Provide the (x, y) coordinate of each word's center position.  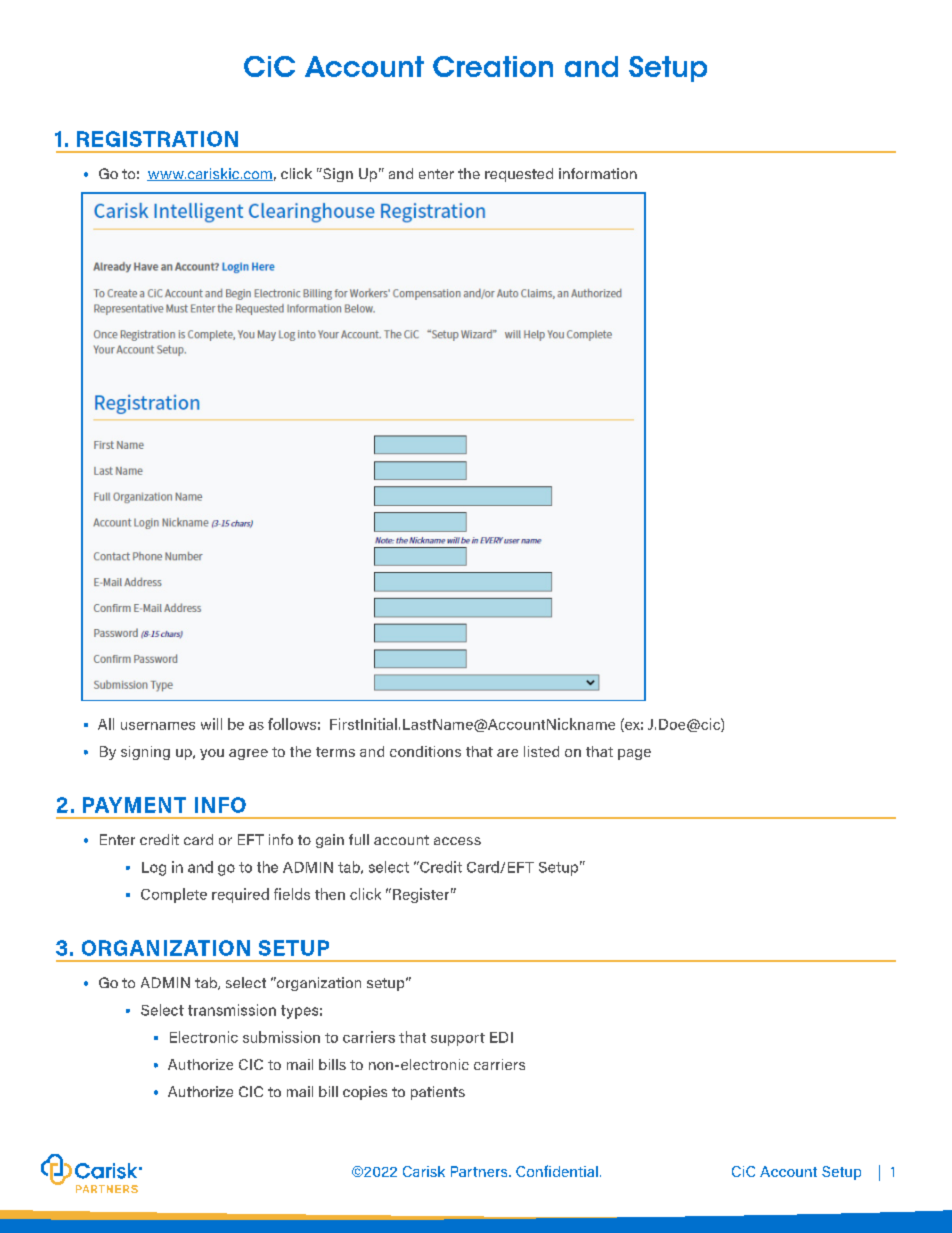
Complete (174, 895)
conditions (425, 751)
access (457, 841)
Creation (493, 66)
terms (335, 752)
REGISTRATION (157, 139)
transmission (232, 1010)
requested (519, 175)
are (507, 753)
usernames (158, 726)
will (211, 724)
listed (541, 751)
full (359, 839)
